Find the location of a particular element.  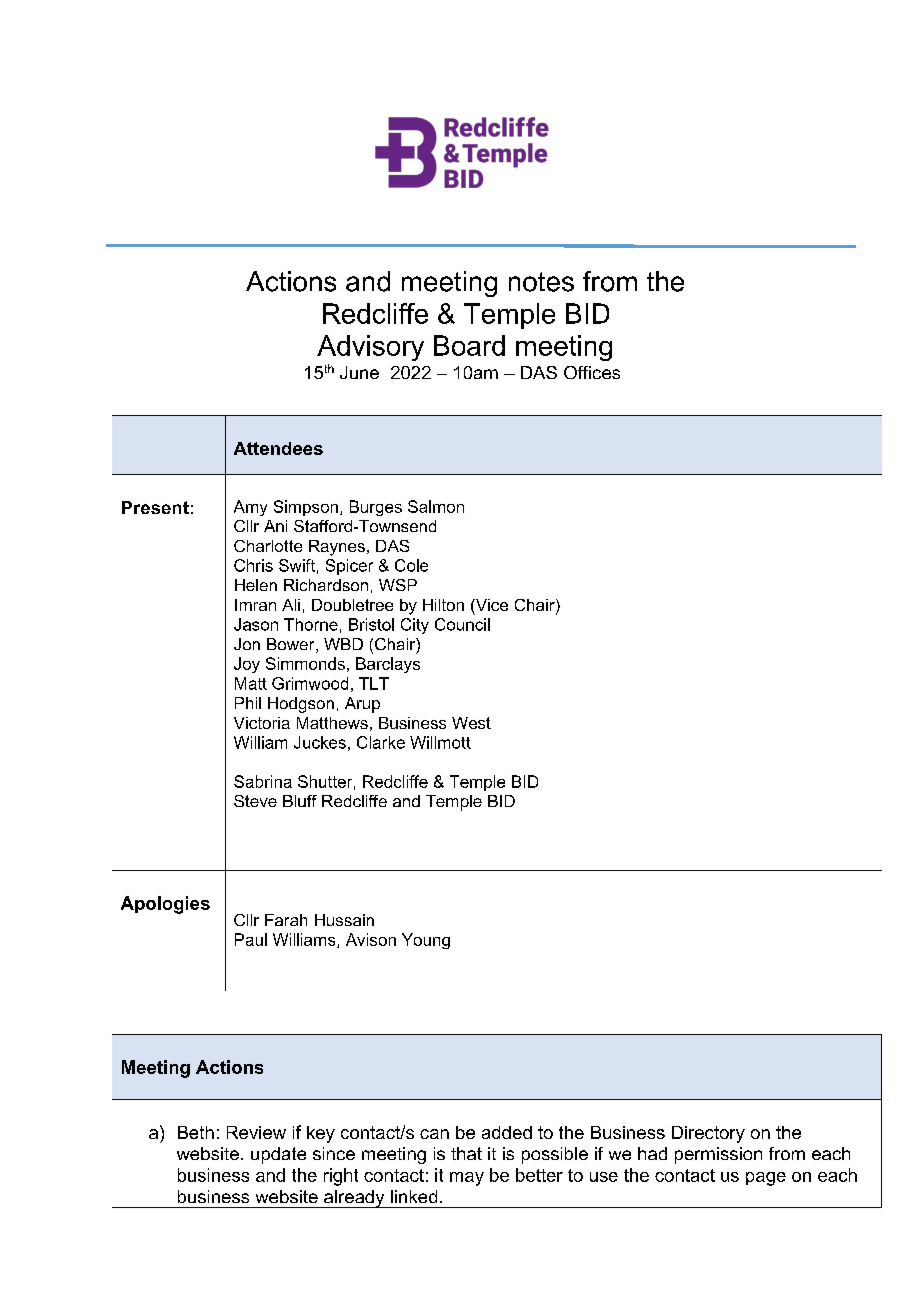

Board is located at coordinates (469, 345).
